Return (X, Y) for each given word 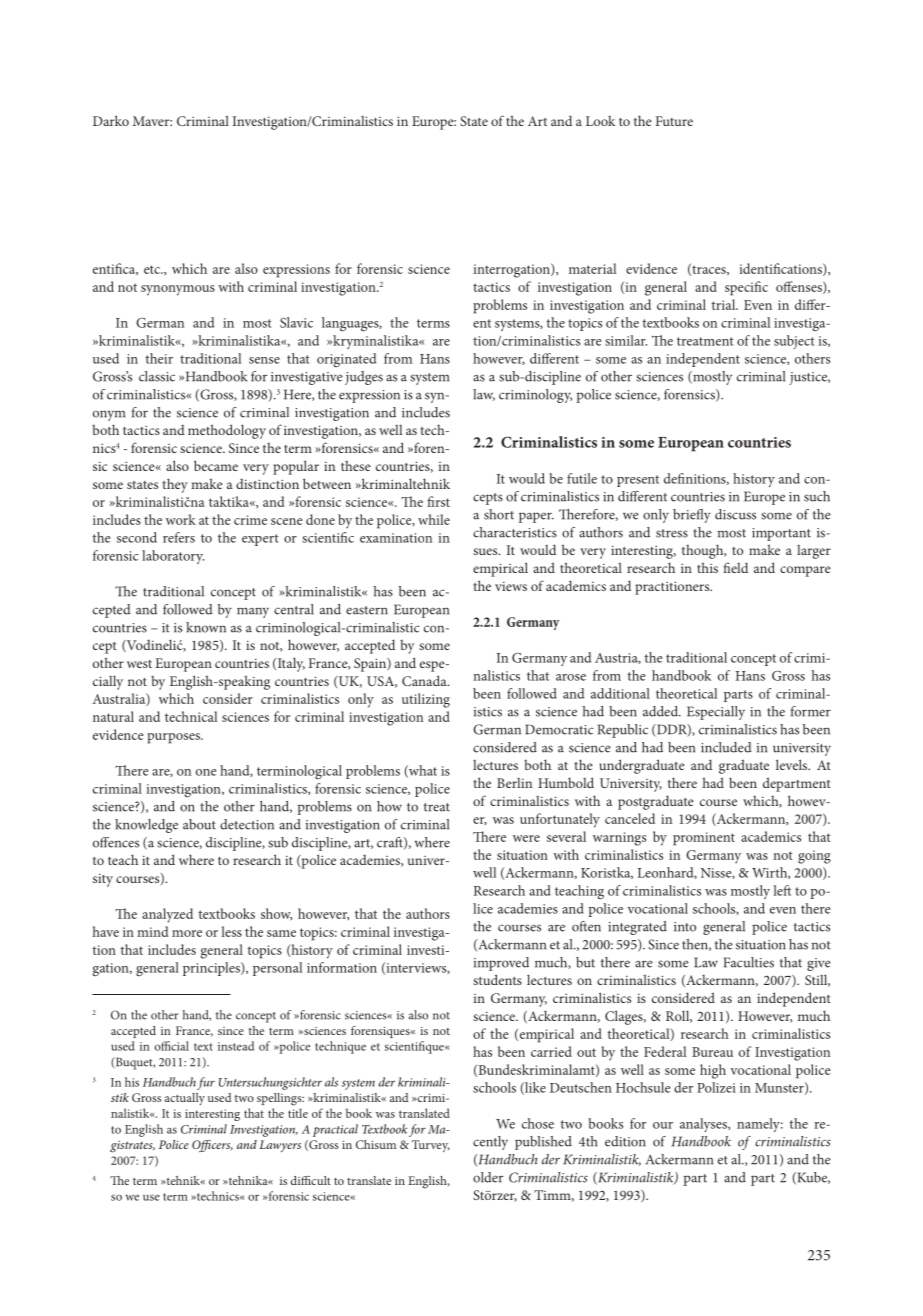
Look (601, 121)
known (206, 627)
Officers (212, 1146)
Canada (425, 680)
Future (674, 121)
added (661, 711)
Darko (111, 120)
